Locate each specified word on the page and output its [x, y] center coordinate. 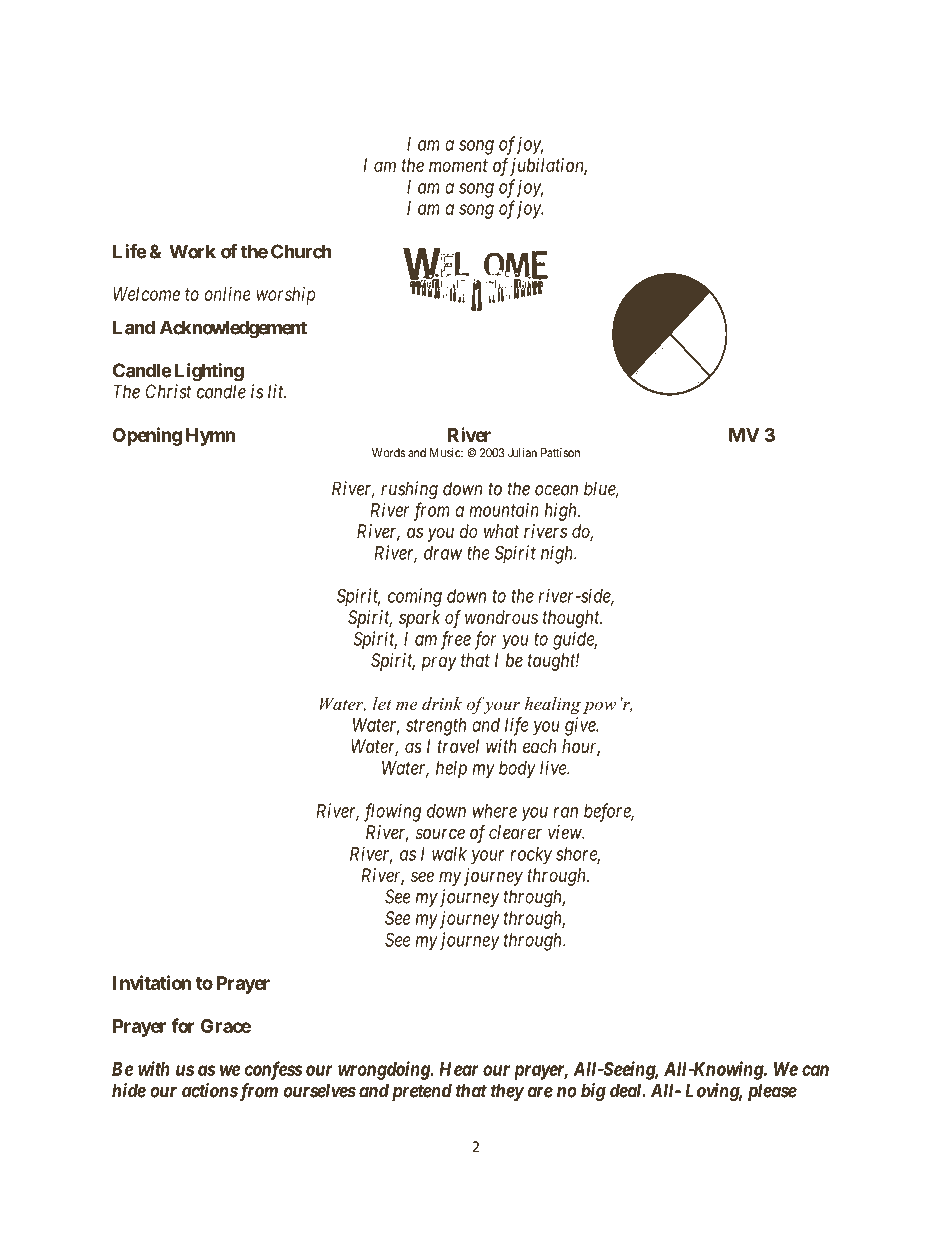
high [562, 512]
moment [458, 165]
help [451, 770]
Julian [522, 453]
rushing [409, 490]
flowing [392, 812]
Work [192, 251]
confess [274, 1070]
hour [581, 747]
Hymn [210, 437]
